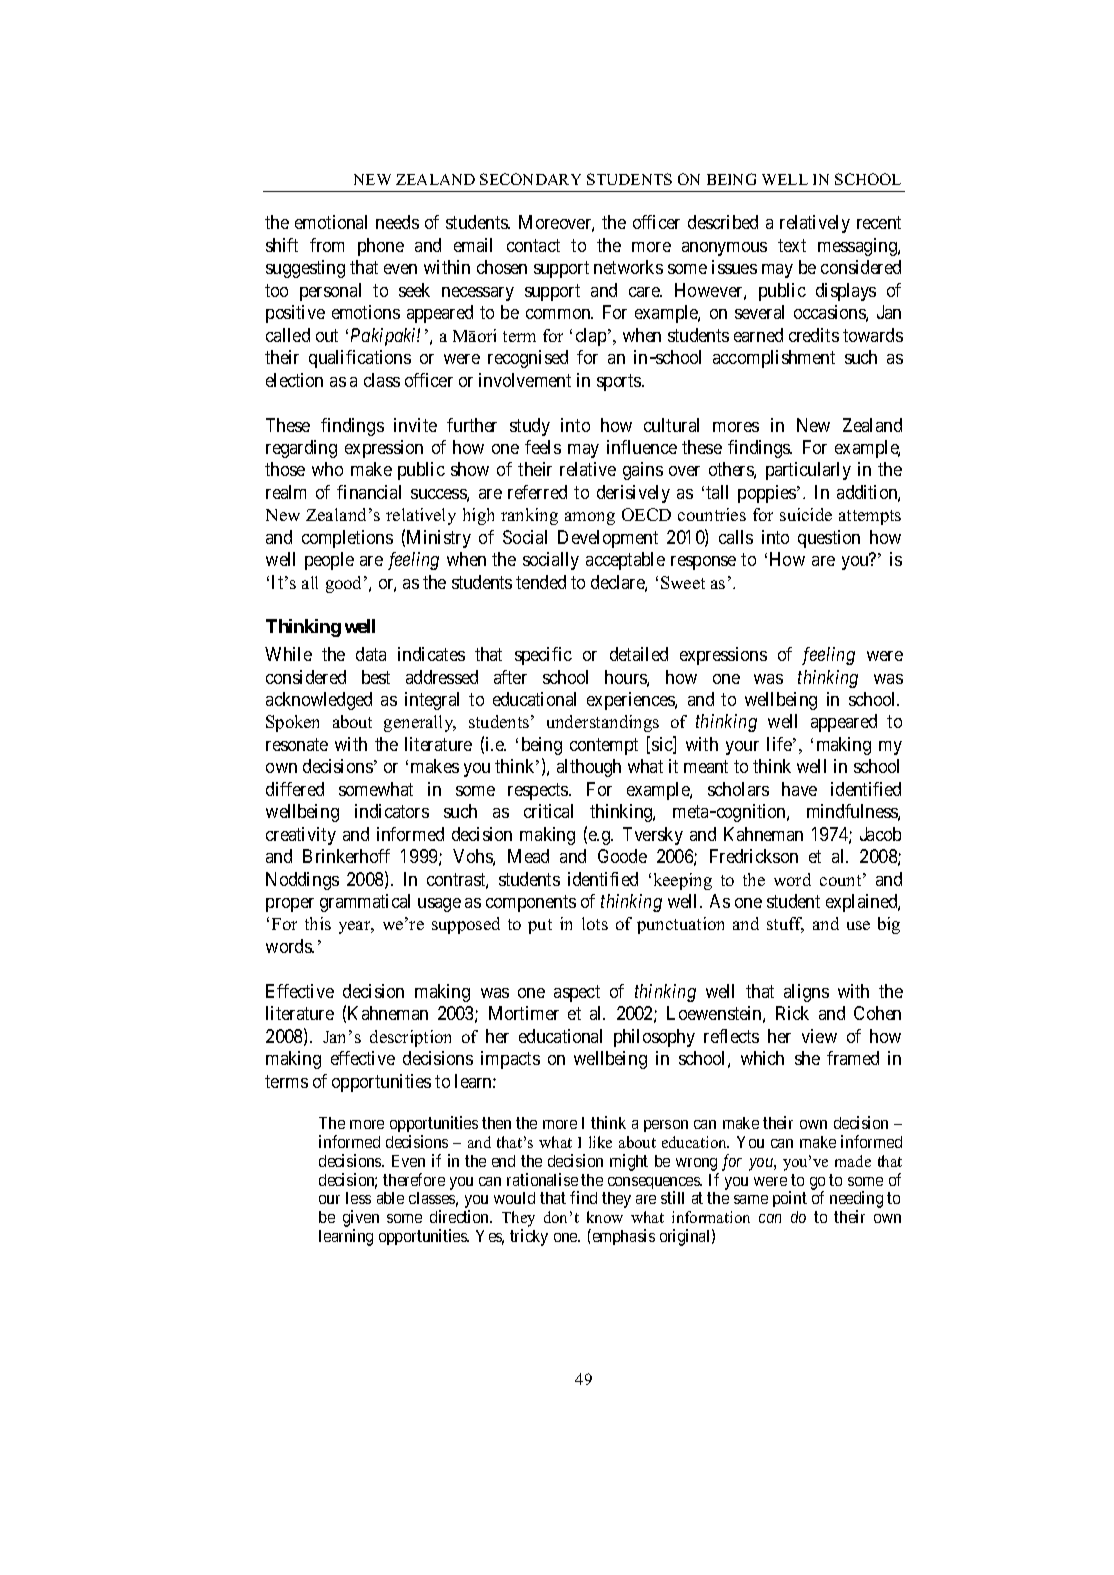 This screenshot has height=1575, width=1114. I want to click on completions, so click(347, 539).
